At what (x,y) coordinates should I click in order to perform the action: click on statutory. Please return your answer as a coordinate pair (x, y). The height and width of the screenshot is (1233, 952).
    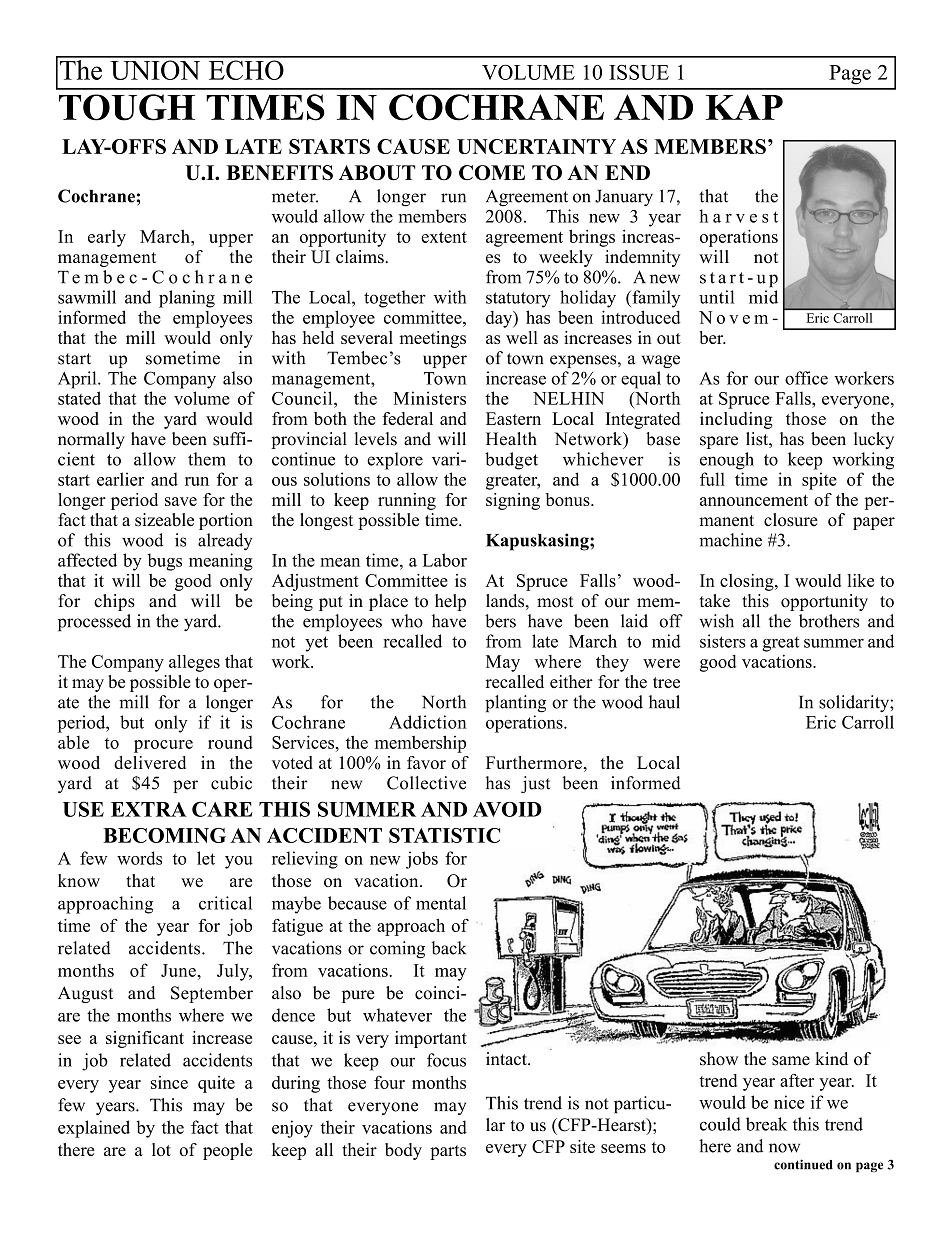
    Looking at the image, I should click on (518, 300).
